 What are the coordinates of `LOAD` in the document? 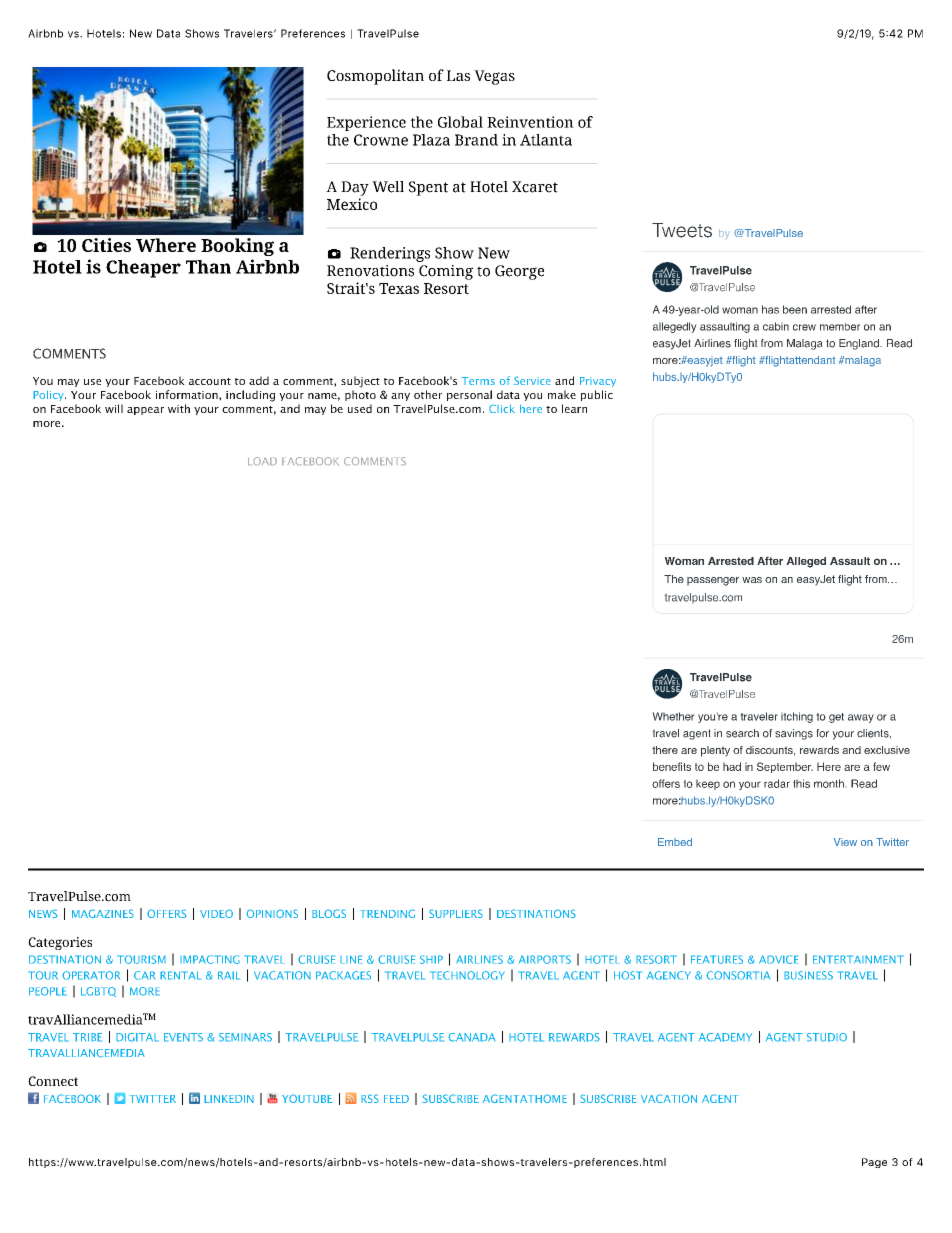 It's located at (262, 461).
